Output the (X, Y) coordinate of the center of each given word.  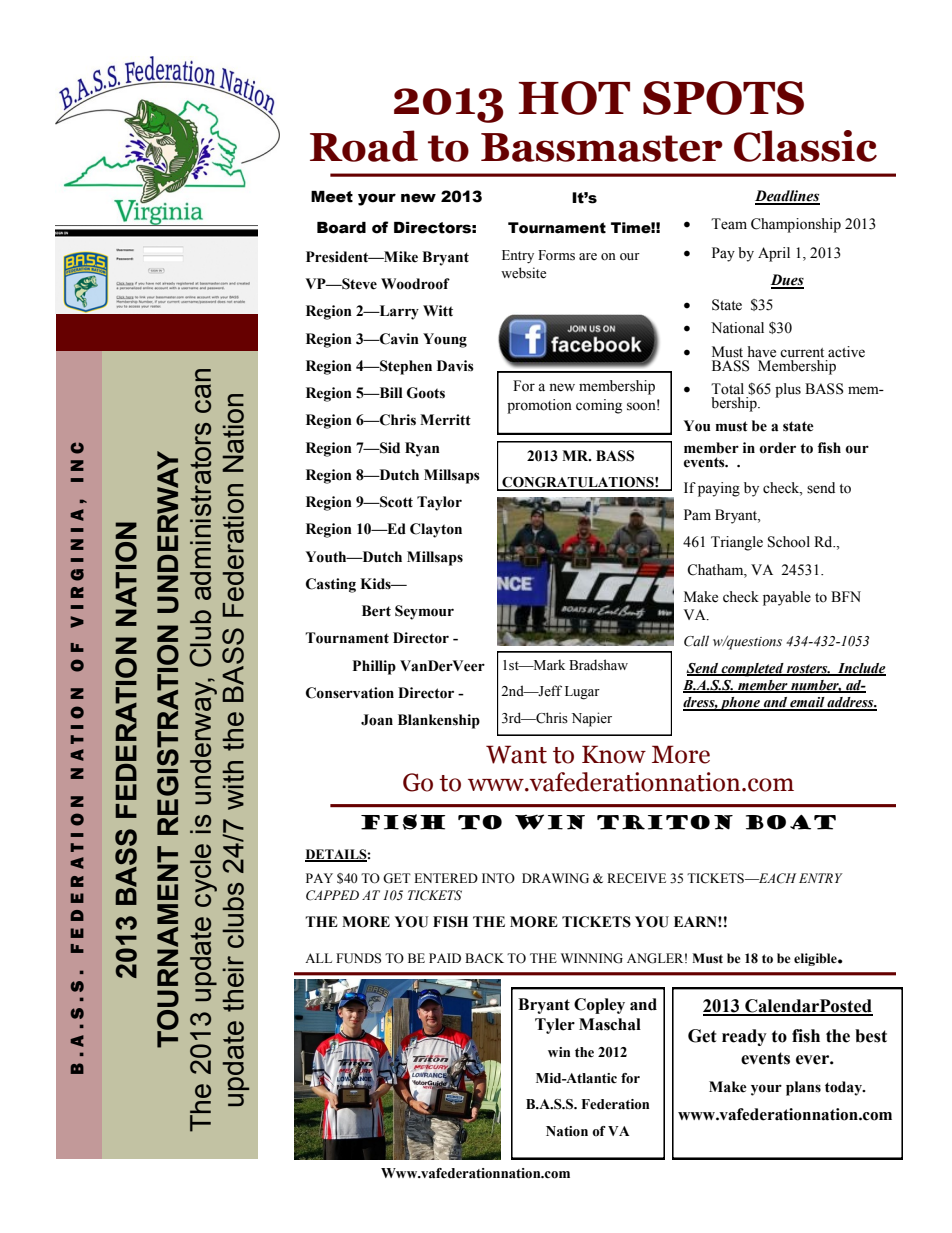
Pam (697, 514)
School (789, 542)
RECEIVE (636, 878)
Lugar (582, 693)
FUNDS (358, 958)
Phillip (374, 667)
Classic (805, 146)
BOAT (791, 822)
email (807, 703)
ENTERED (446, 878)
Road (364, 146)
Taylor (439, 503)
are (588, 256)
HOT (574, 98)
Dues (787, 281)
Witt (438, 311)
